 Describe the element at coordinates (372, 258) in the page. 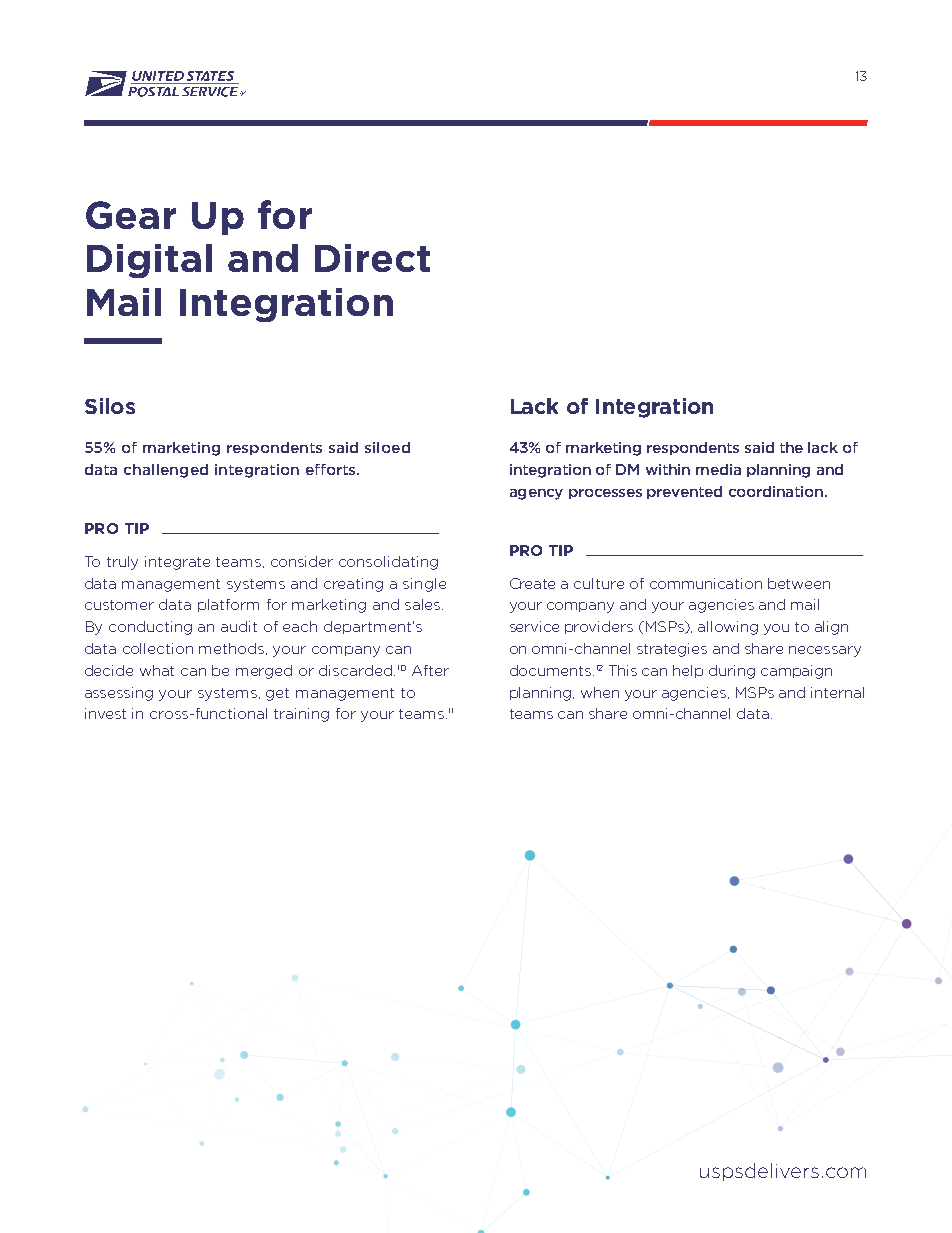

I see `Direct` at that location.
